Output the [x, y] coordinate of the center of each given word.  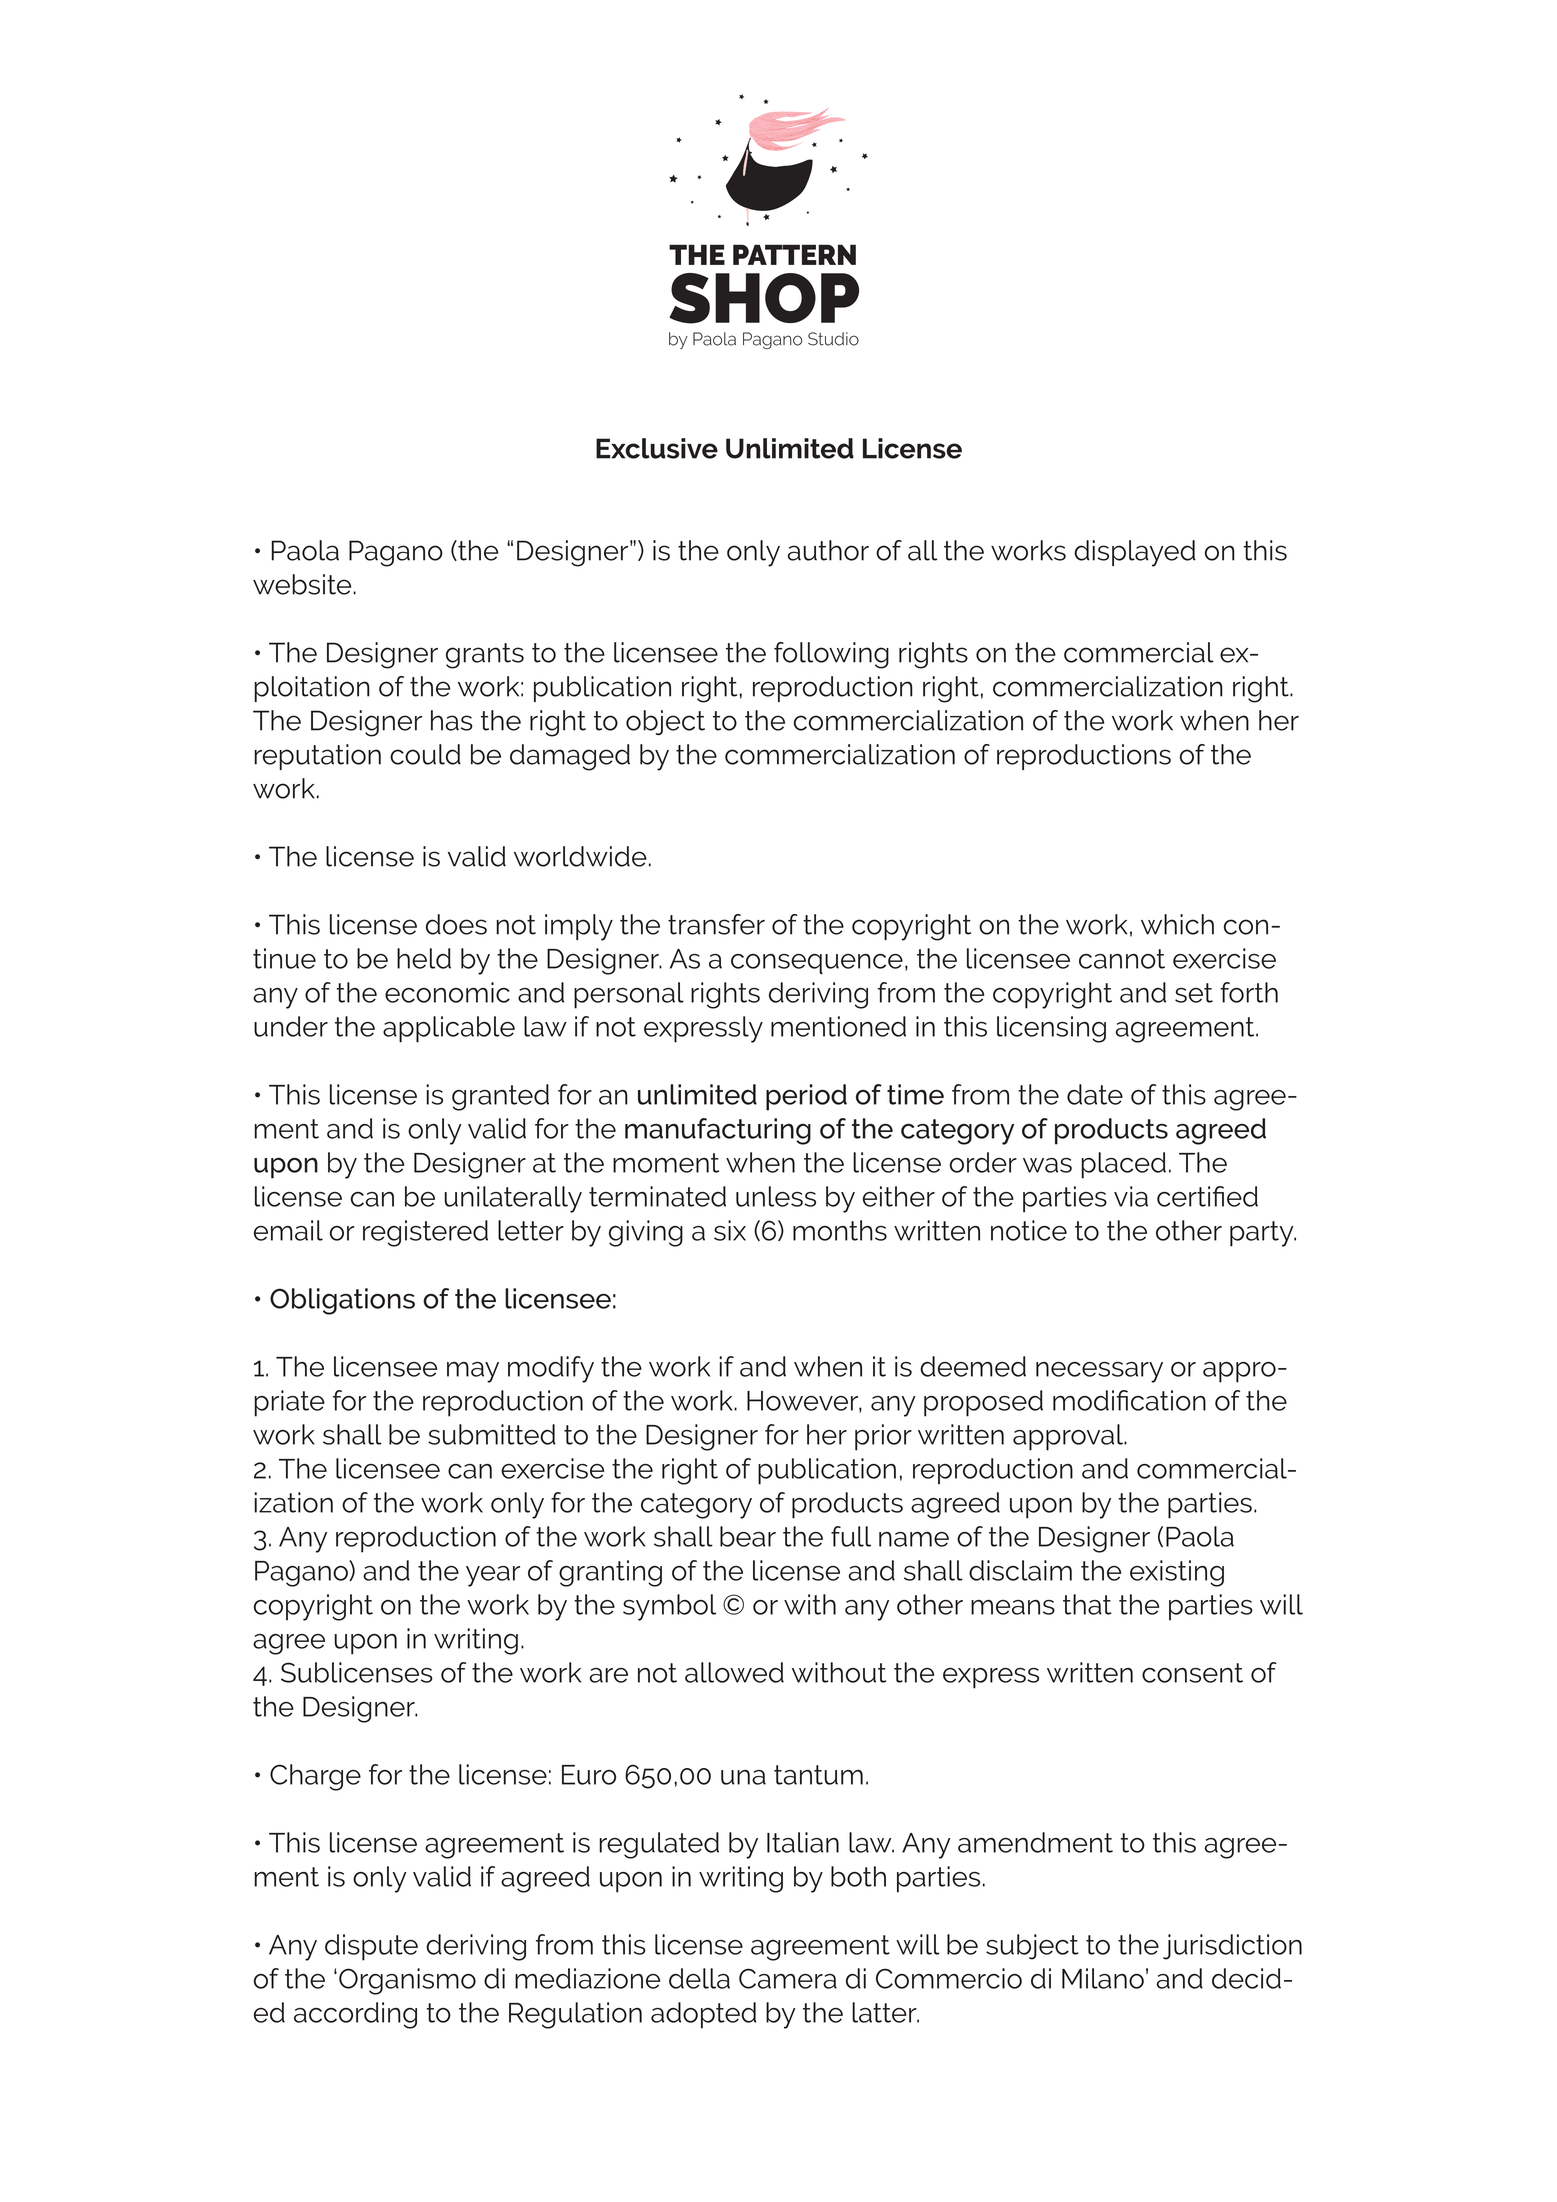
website [303, 584]
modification [1129, 1400]
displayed [1135, 553]
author [828, 550]
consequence [817, 964]
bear [748, 1536]
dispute [371, 1947]
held [424, 958]
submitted [492, 1434]
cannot [1122, 959]
